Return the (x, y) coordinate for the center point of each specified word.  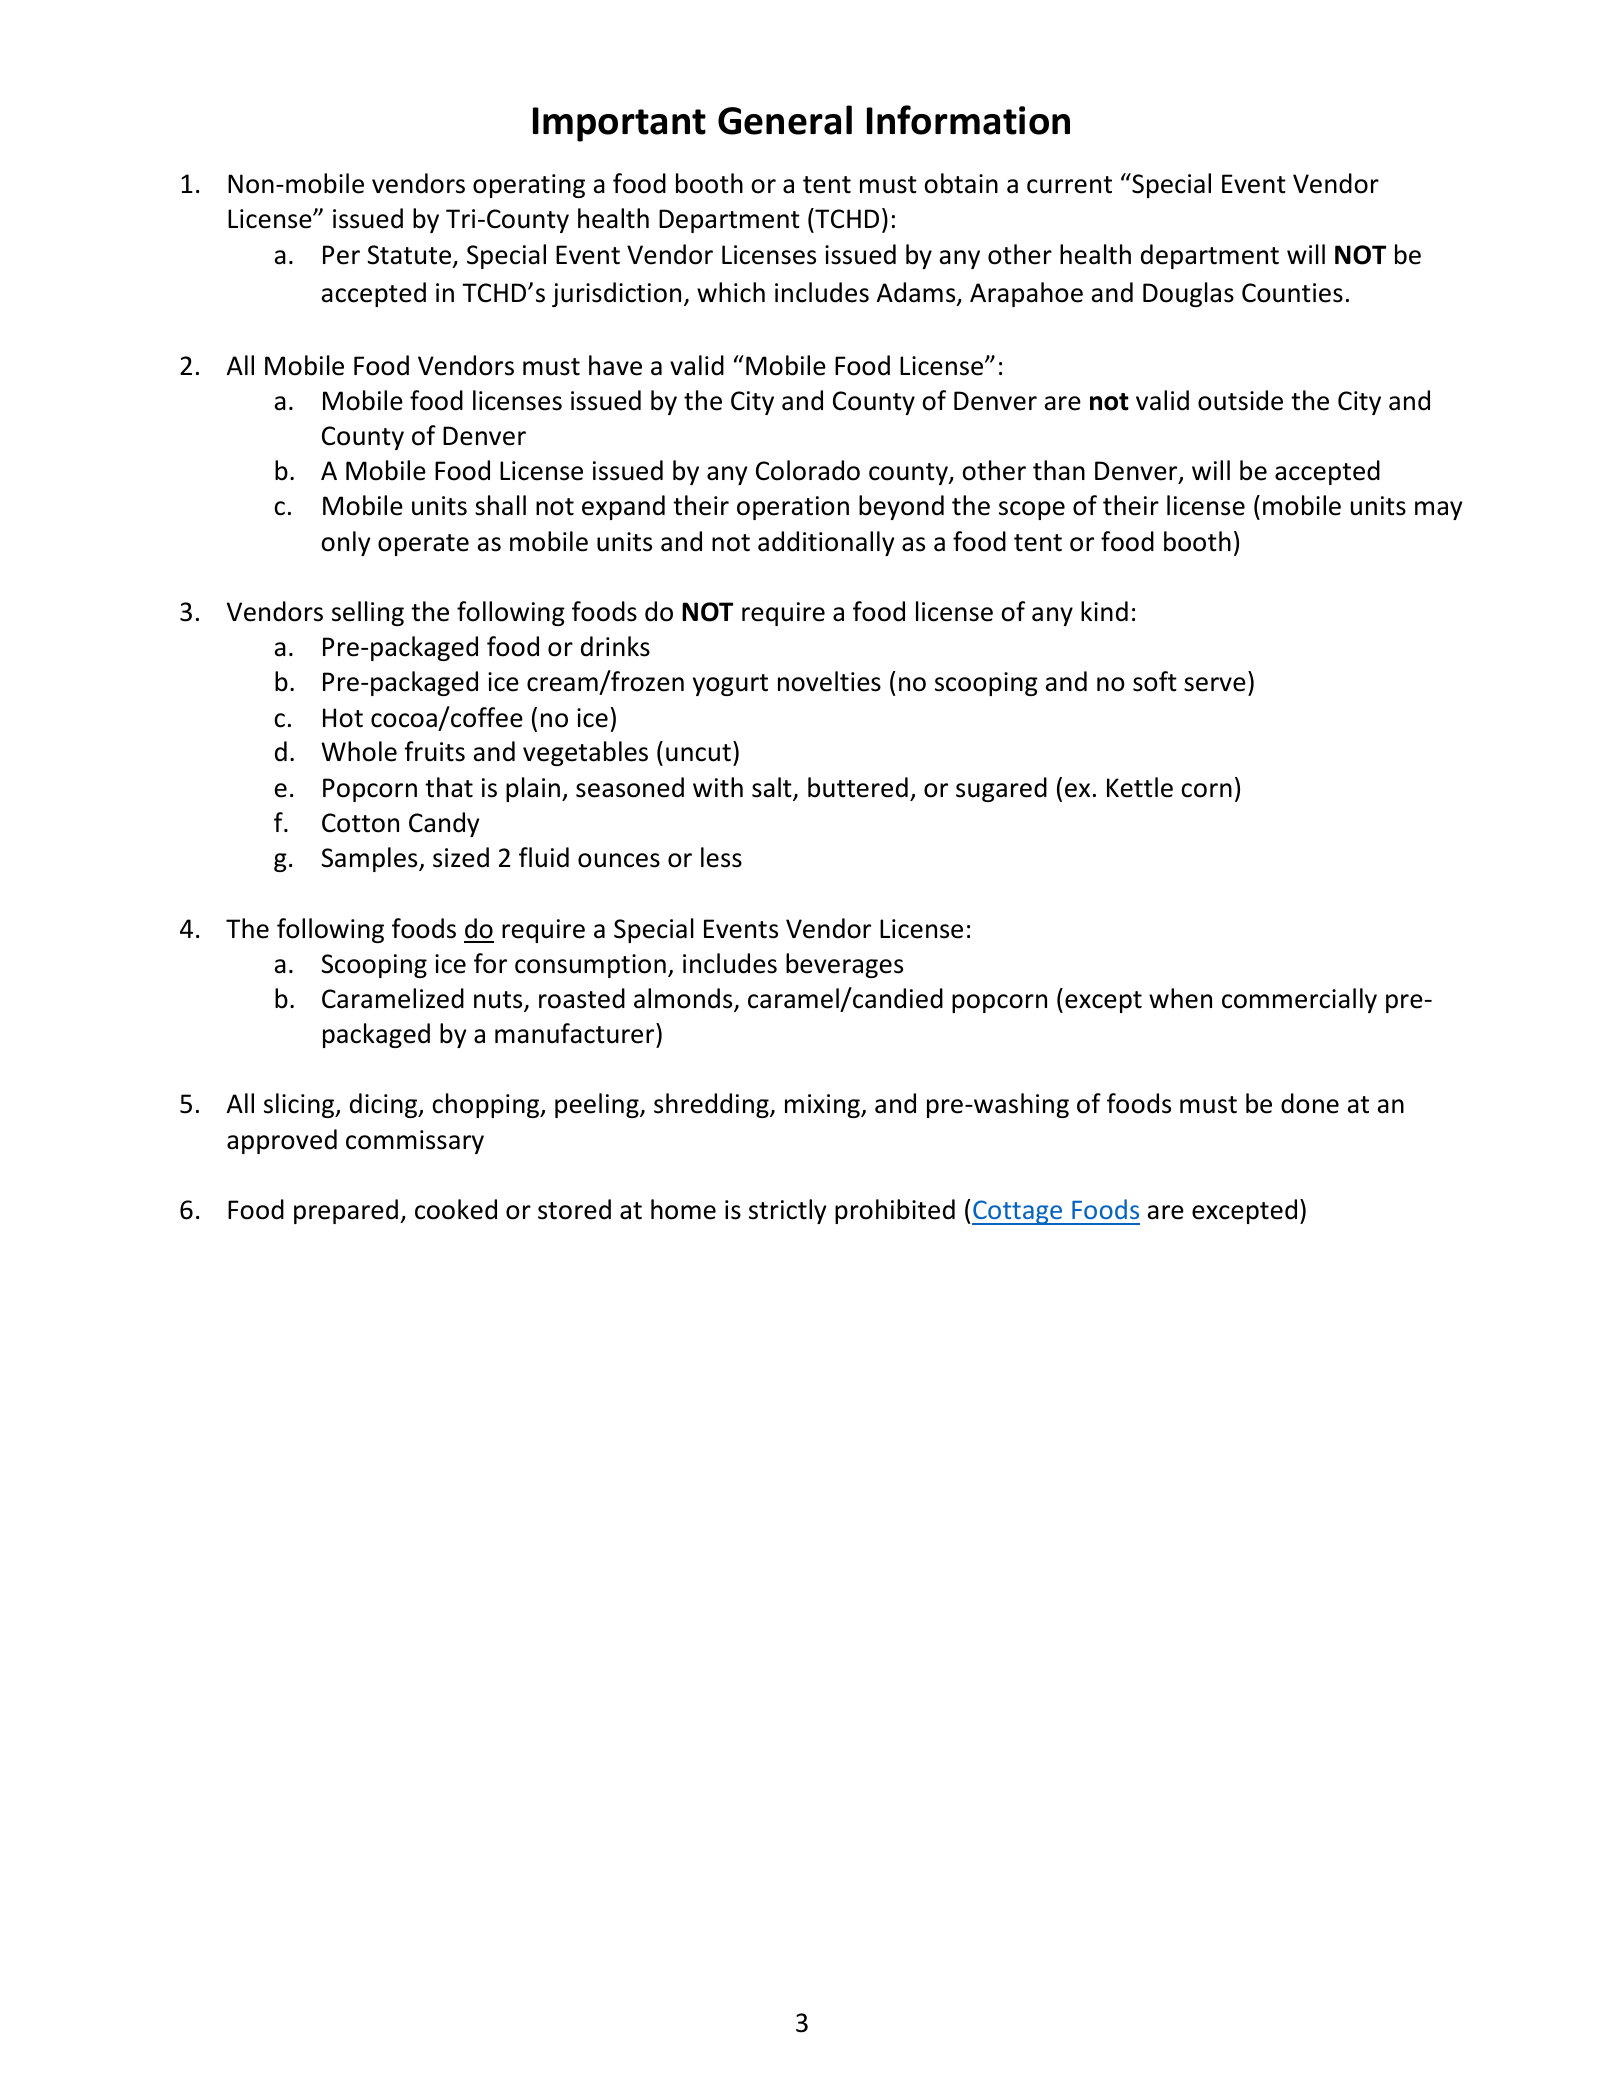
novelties (829, 681)
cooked (456, 1209)
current (1069, 185)
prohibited (895, 1211)
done (1310, 1103)
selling (368, 613)
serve (1215, 684)
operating (529, 186)
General (785, 120)
